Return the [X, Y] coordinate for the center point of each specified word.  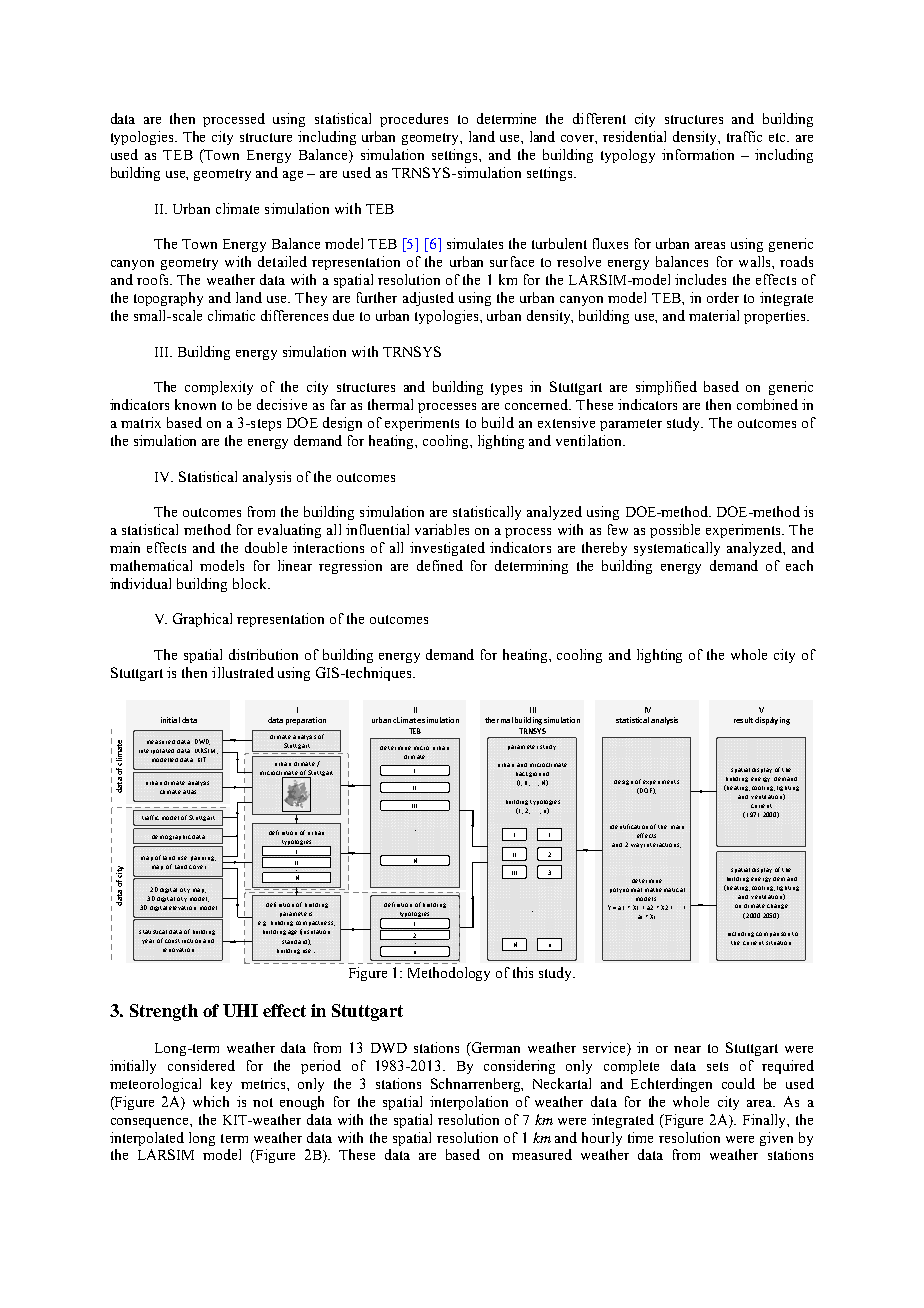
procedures [414, 120]
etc [779, 137]
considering [519, 1067]
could [738, 1083]
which [211, 1101]
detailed [282, 261]
